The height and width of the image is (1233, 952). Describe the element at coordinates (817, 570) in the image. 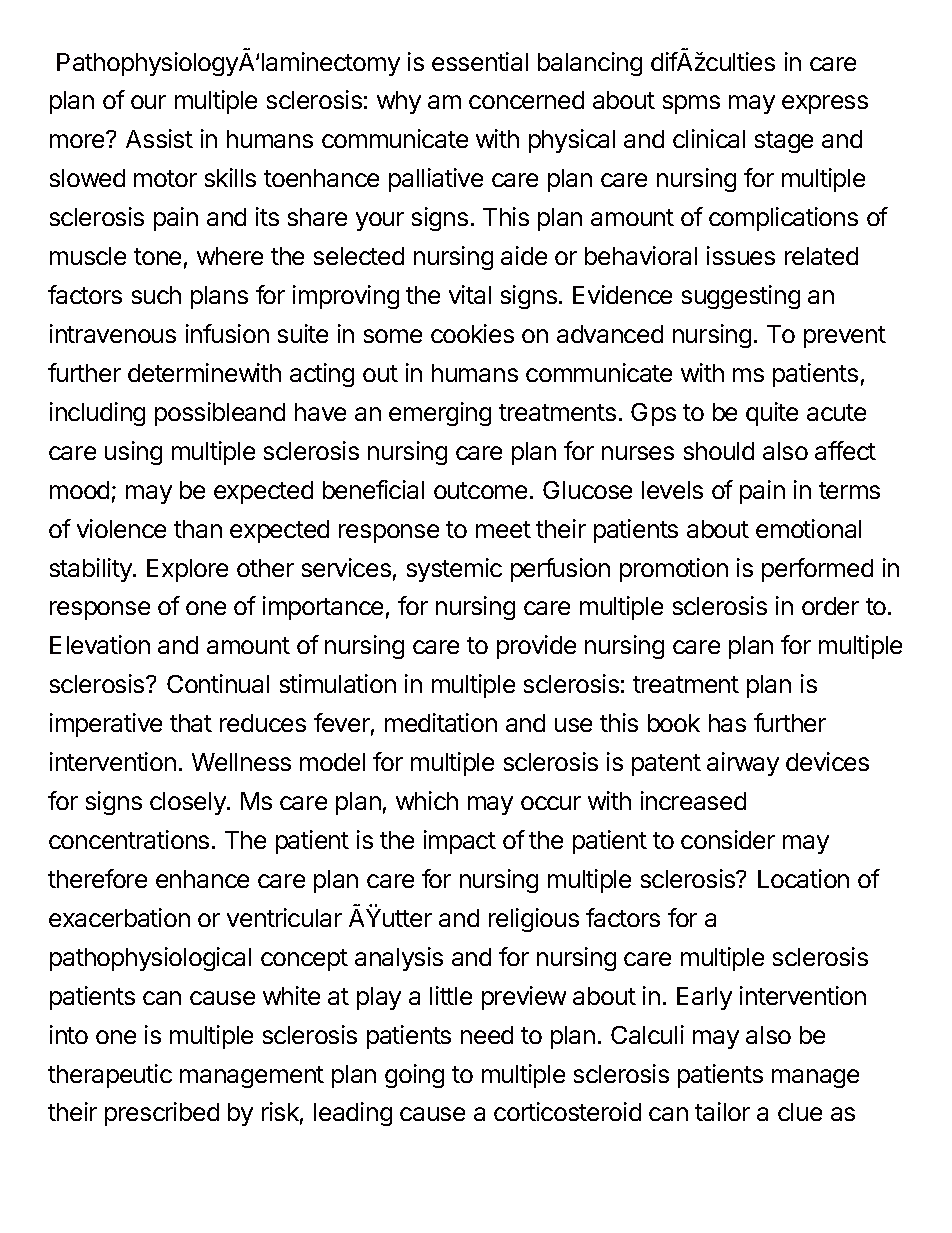

I see `performed` at that location.
